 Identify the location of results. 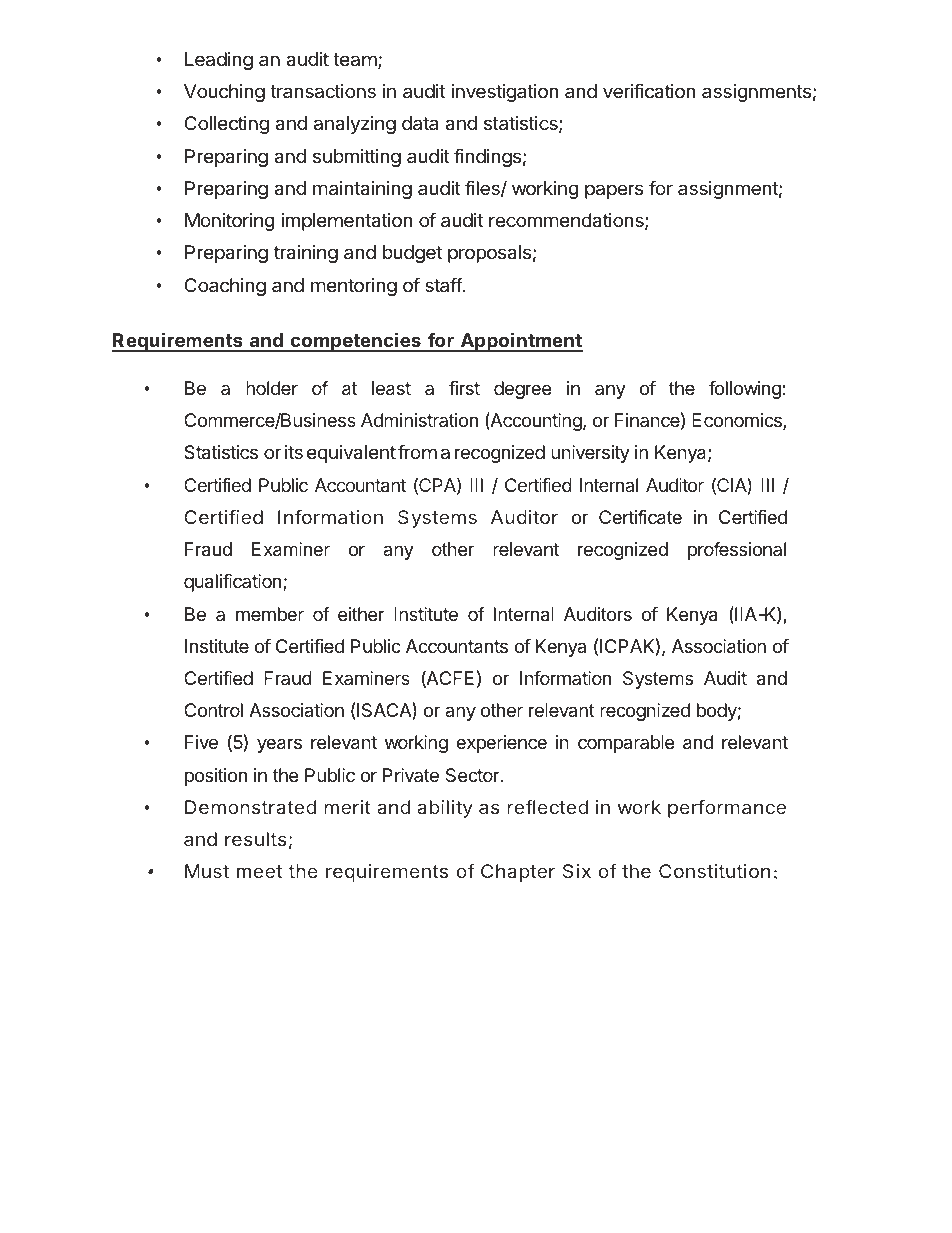
(256, 839).
